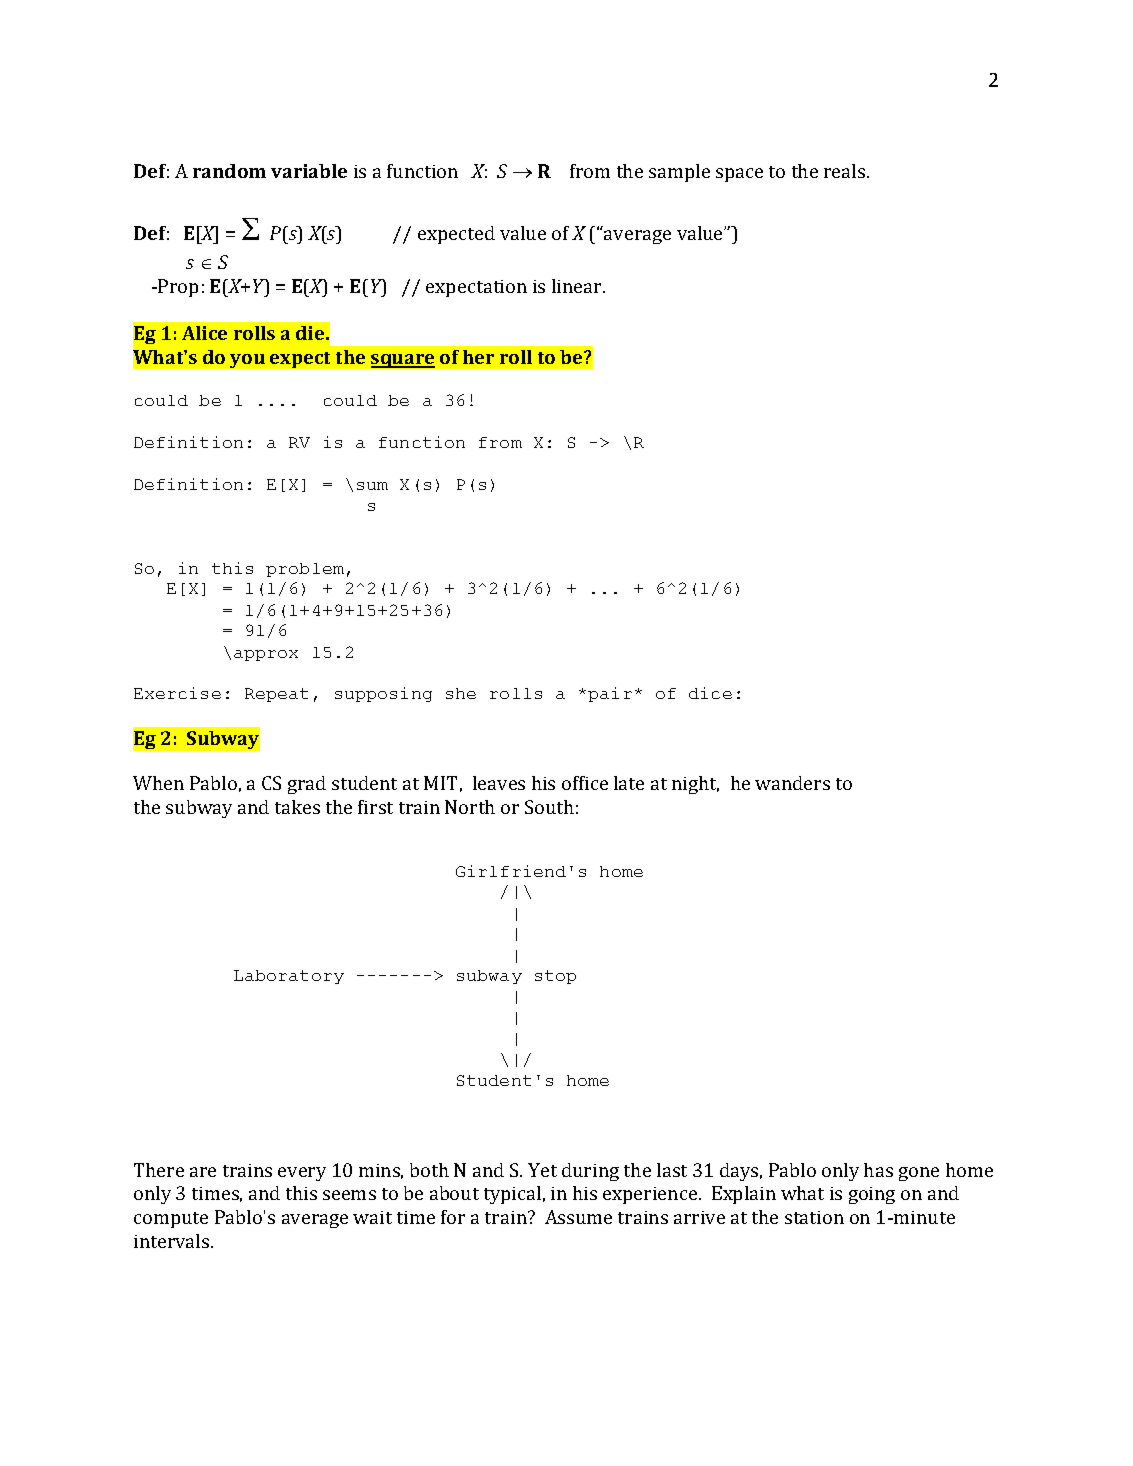  What do you see at coordinates (302, 1174) in the screenshot?
I see `every` at bounding box center [302, 1174].
